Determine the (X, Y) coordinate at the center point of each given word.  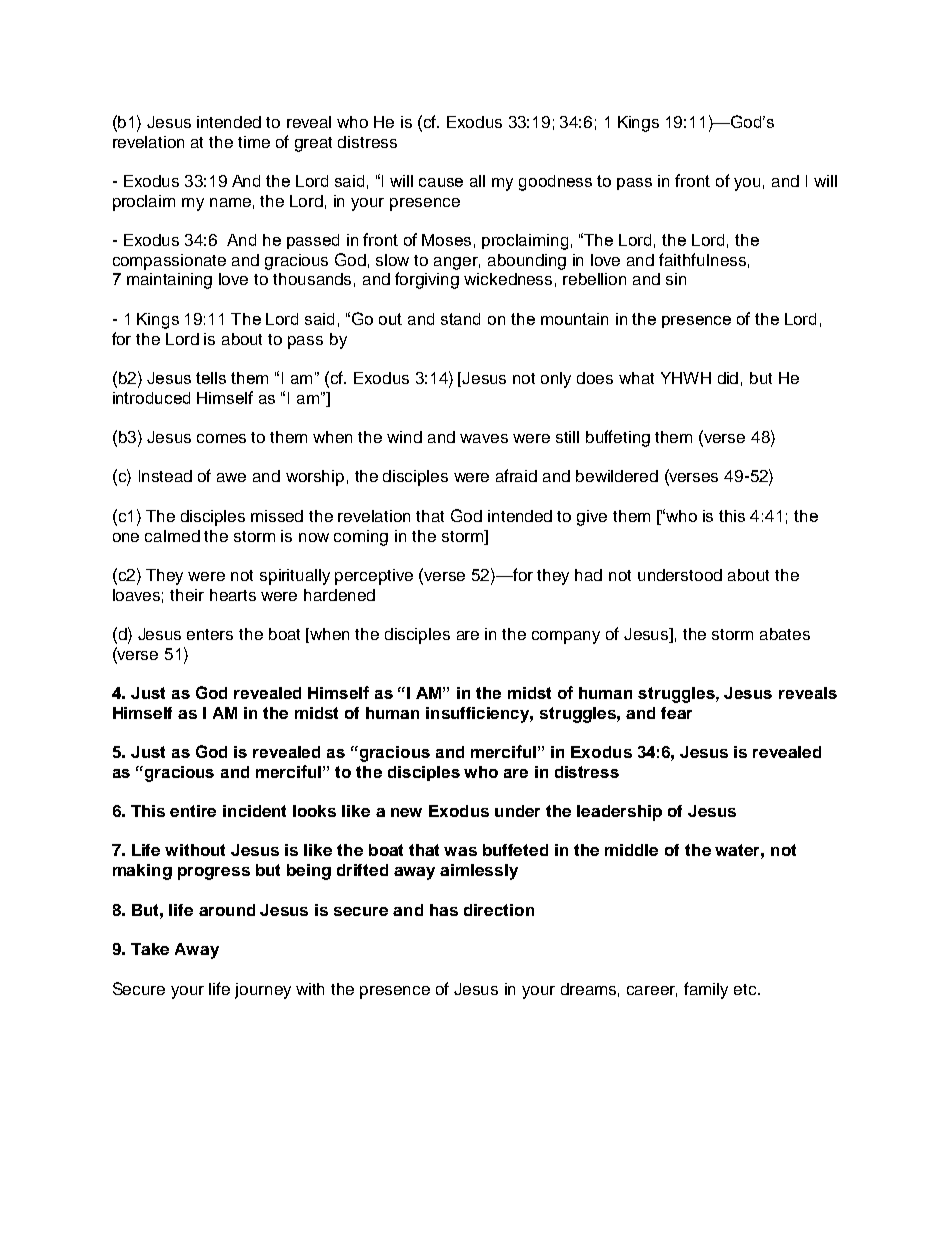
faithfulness (702, 259)
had (588, 575)
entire (193, 811)
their (187, 595)
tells (211, 378)
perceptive (374, 577)
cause (441, 182)
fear (676, 713)
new (406, 812)
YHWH (686, 378)
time (254, 142)
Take (150, 949)
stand (460, 319)
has (444, 910)
